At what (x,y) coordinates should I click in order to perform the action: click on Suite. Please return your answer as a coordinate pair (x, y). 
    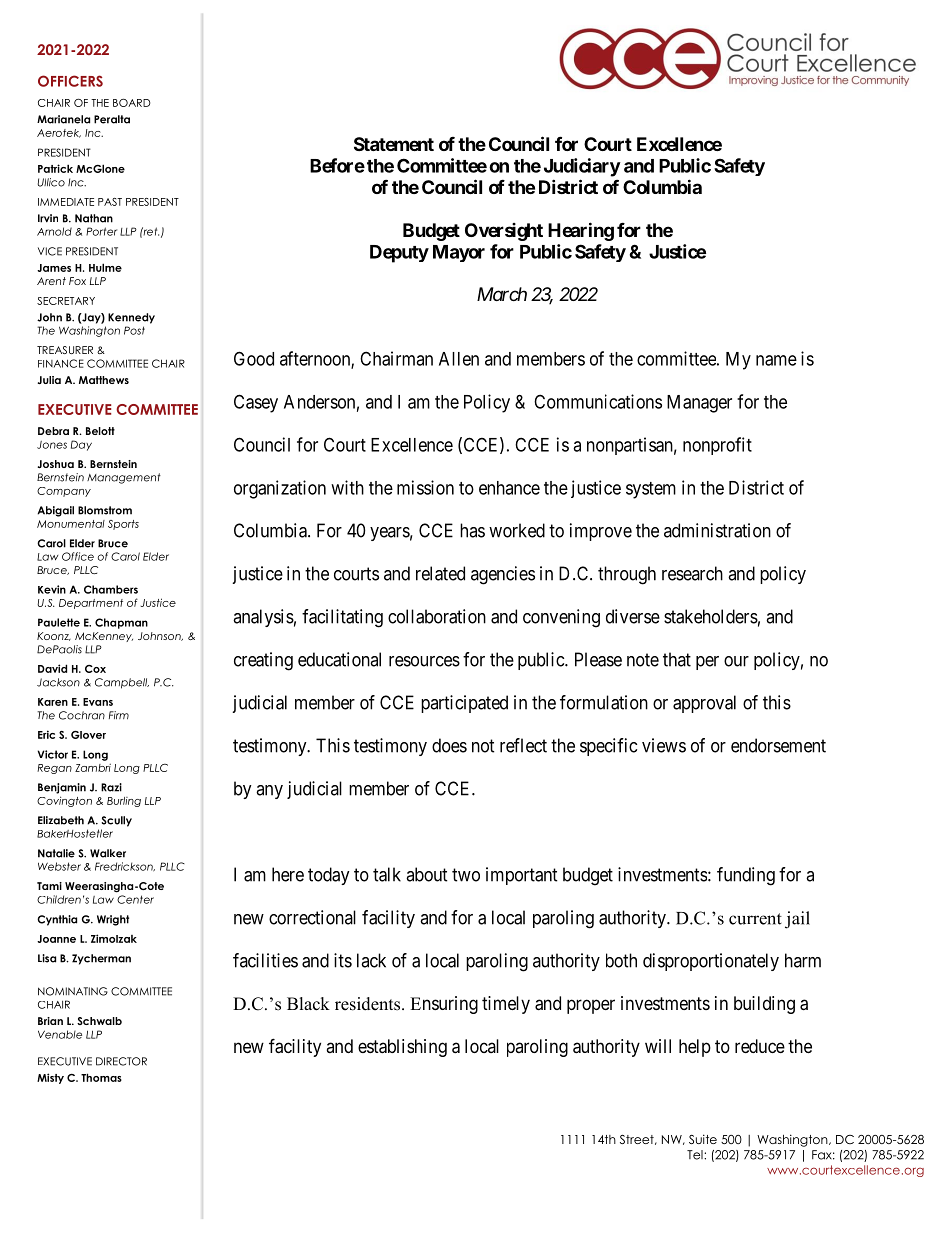
    Looking at the image, I should click on (703, 1139).
